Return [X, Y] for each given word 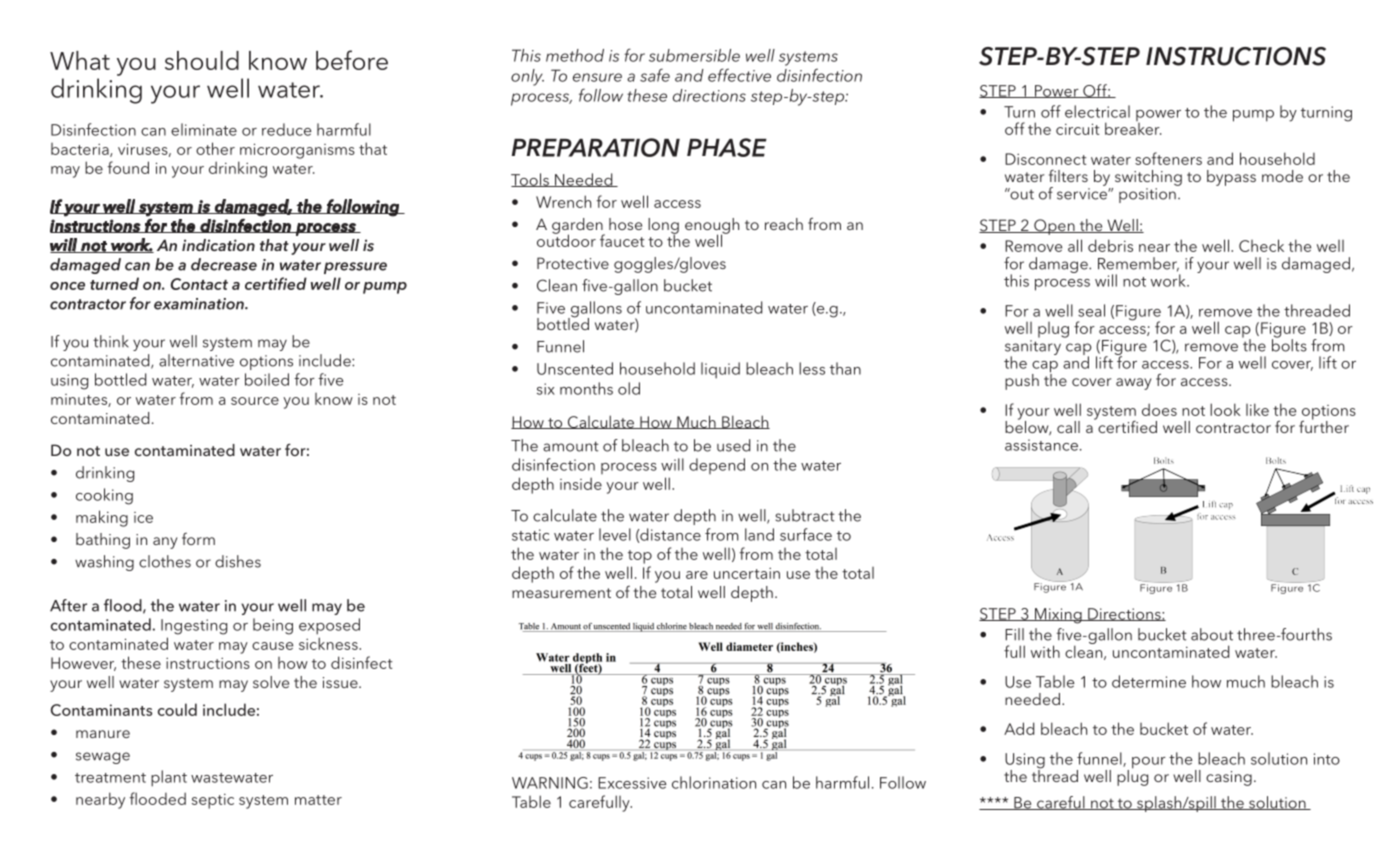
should [202, 60]
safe [655, 75]
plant [169, 778]
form [198, 539]
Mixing [1058, 616]
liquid [720, 370]
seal [1091, 310]
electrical [1097, 111]
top [640, 557]
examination [200, 304]
